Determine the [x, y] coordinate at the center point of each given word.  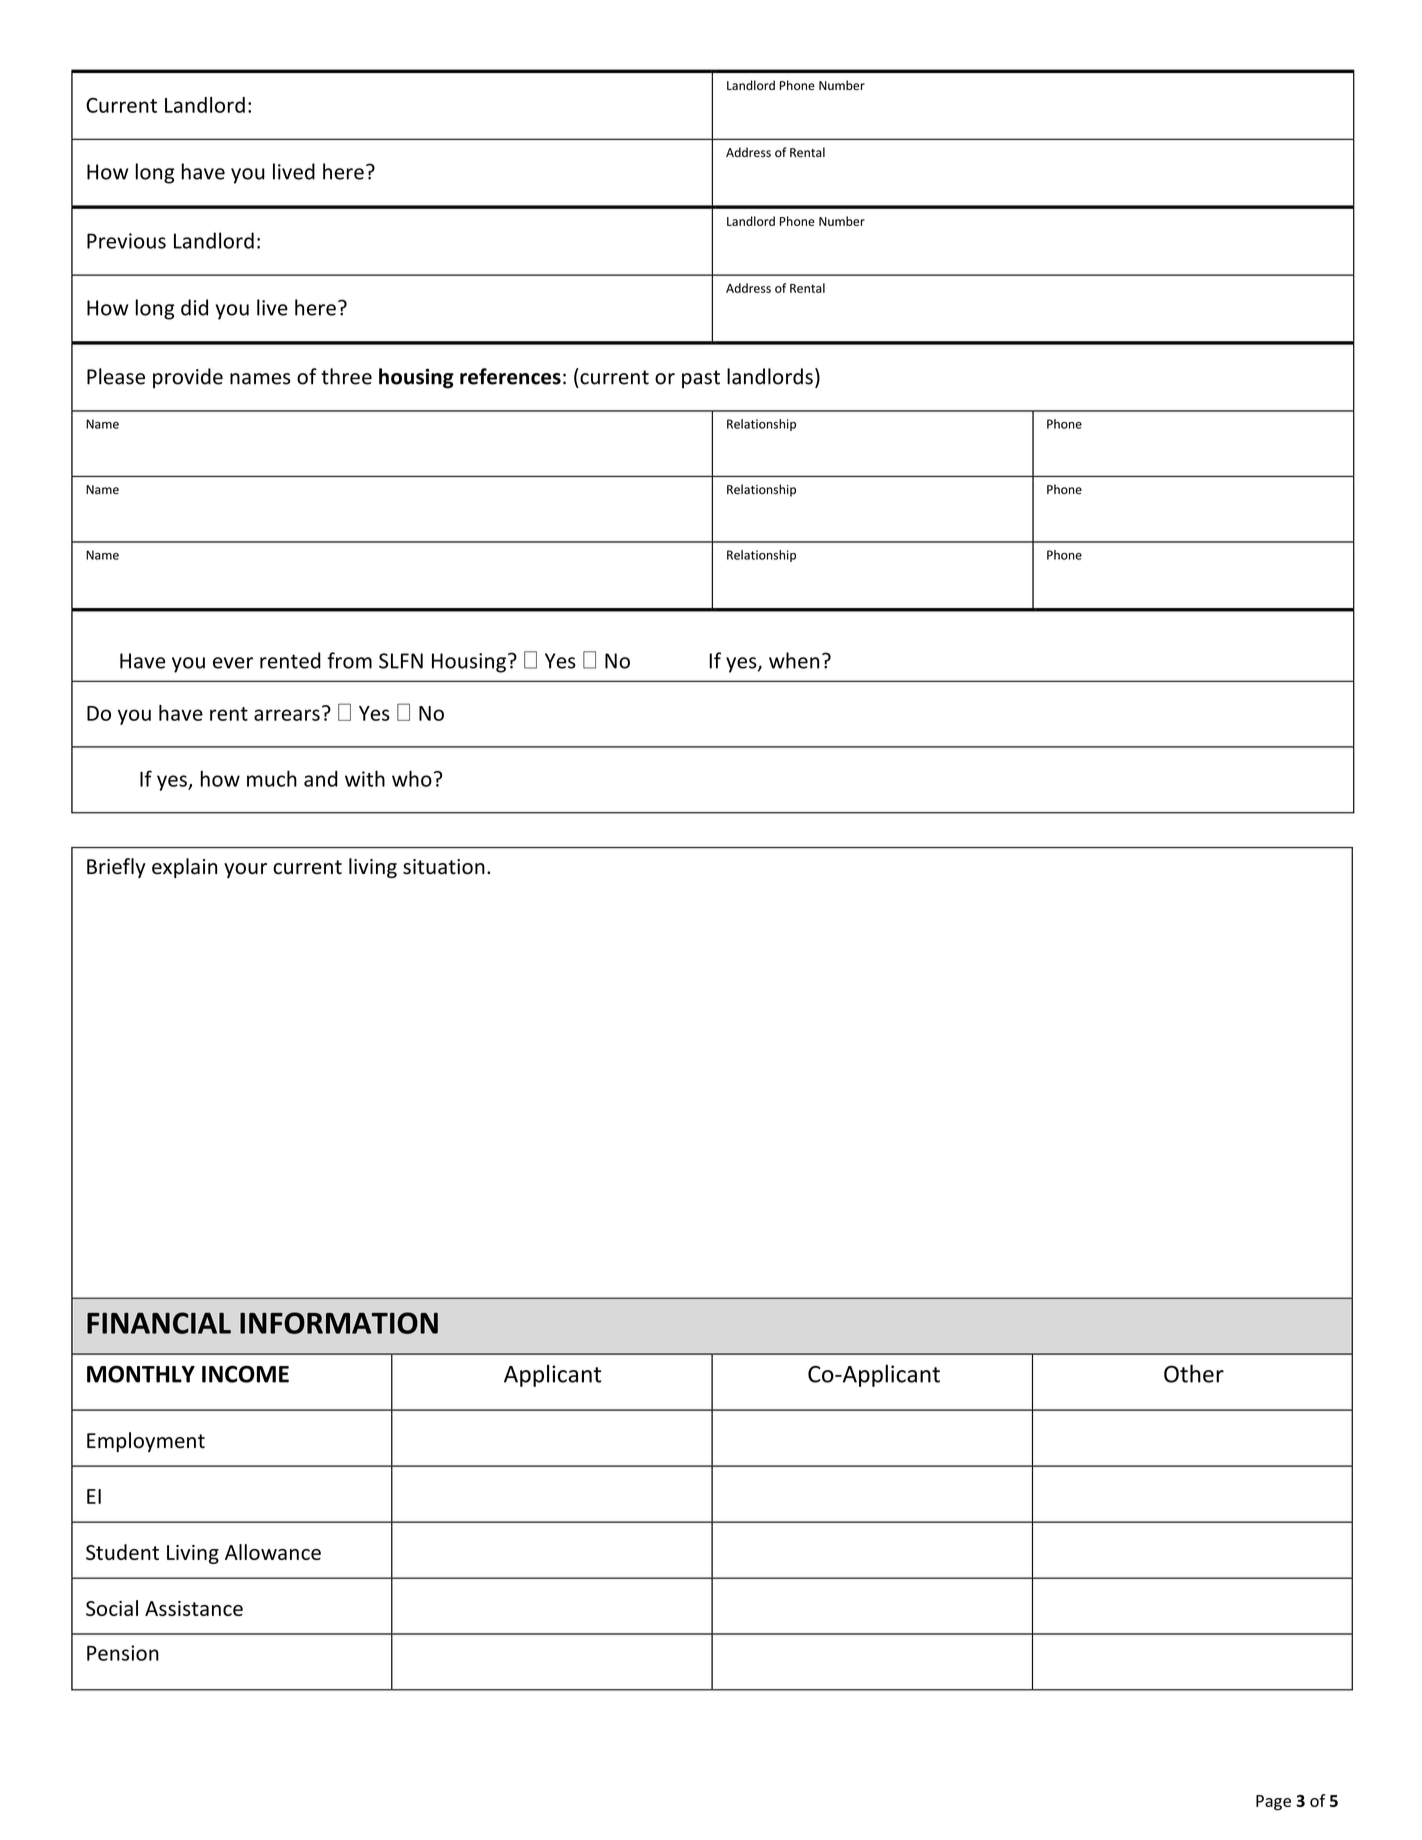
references [510, 376]
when [794, 660]
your [245, 870]
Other [1194, 1373]
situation [444, 867]
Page [1273, 1803]
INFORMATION [339, 1323]
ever [233, 663]
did [194, 307]
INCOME [245, 1374]
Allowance [273, 1552]
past [701, 379]
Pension [123, 1653]
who [412, 778]
